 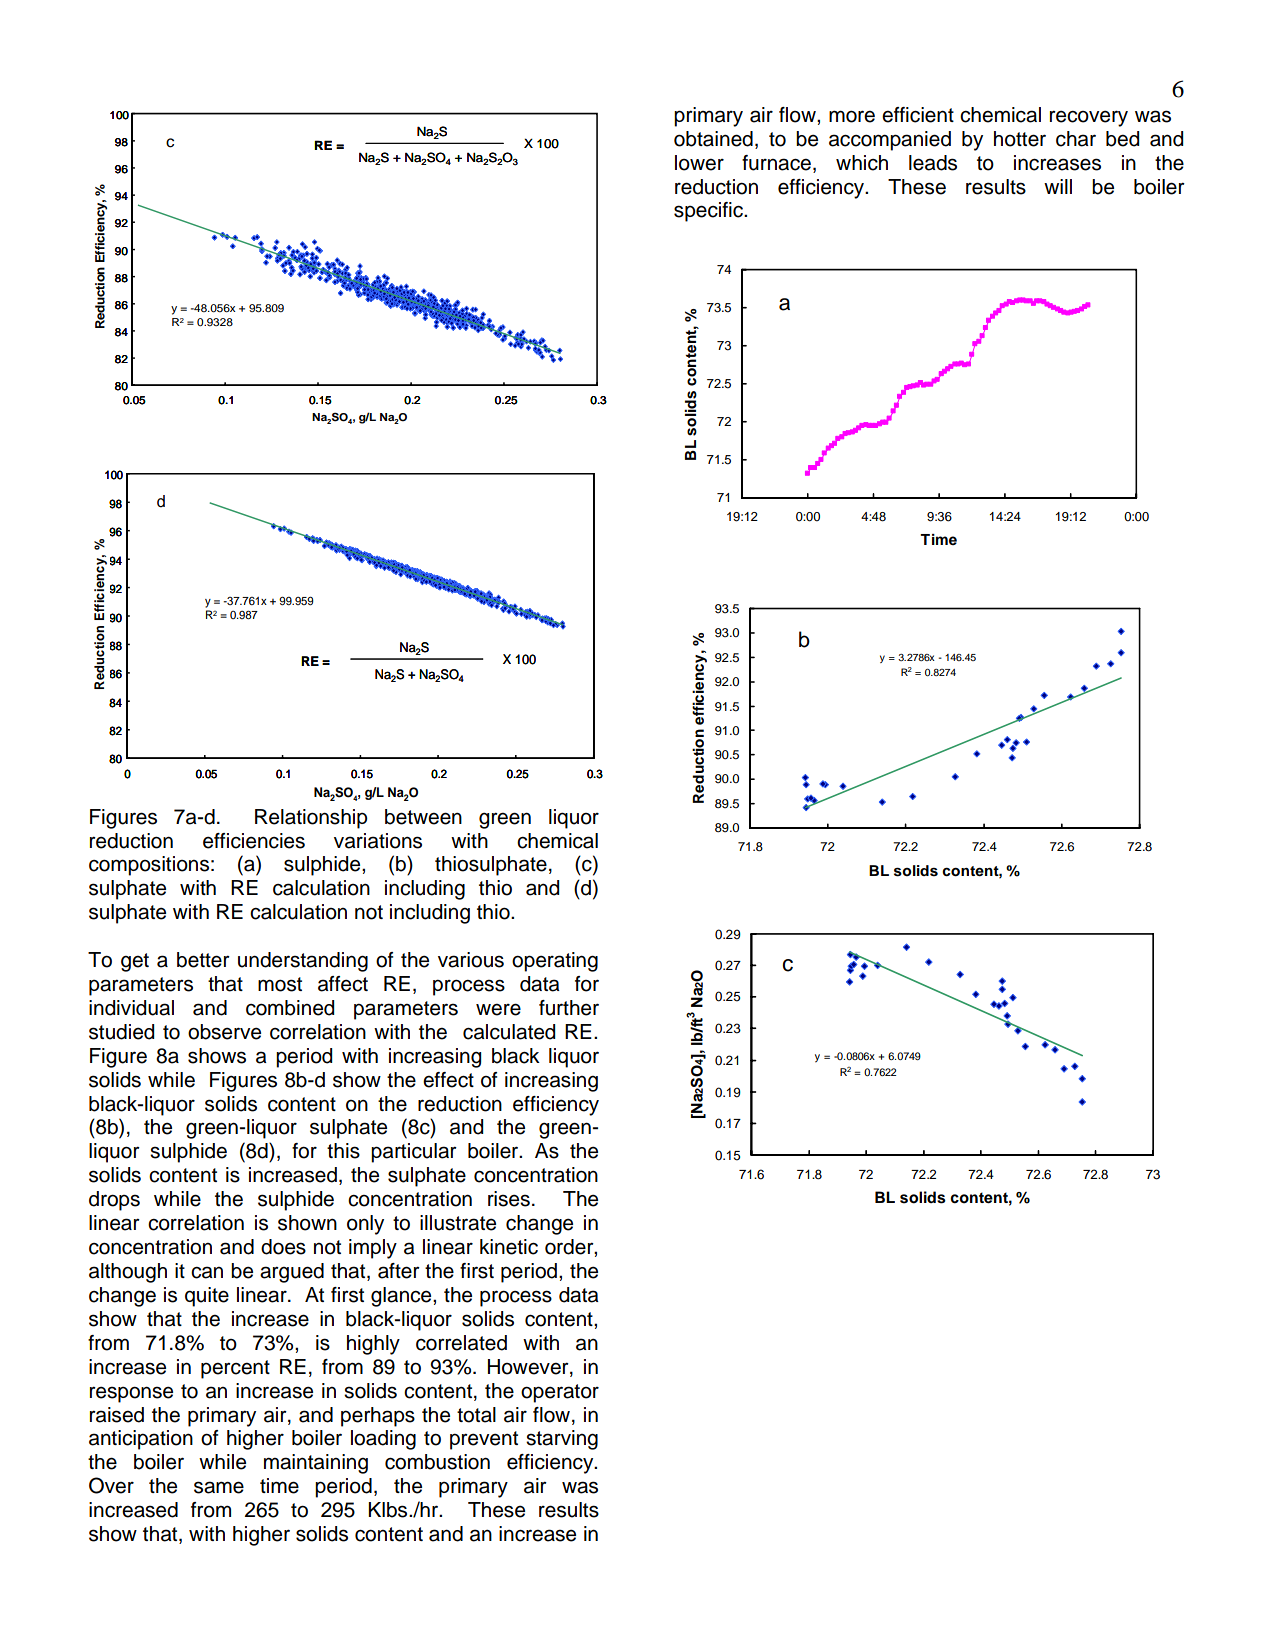 I want to click on operating, so click(x=555, y=962).
